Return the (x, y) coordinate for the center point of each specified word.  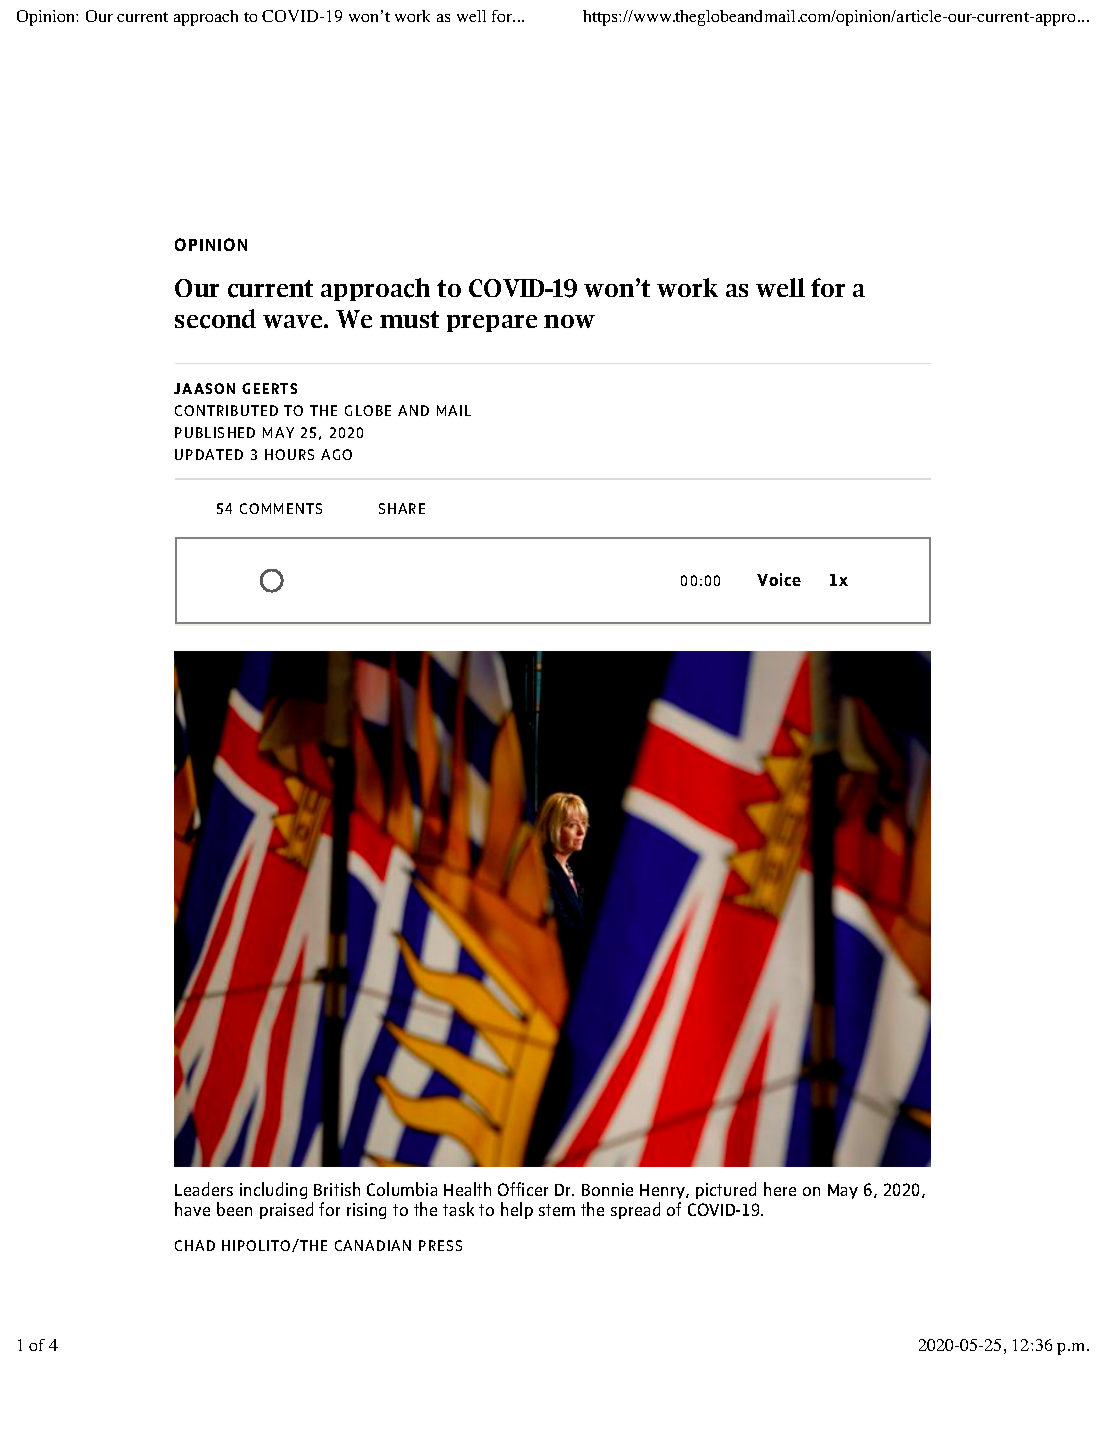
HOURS (289, 454)
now (569, 321)
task (458, 1209)
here (780, 1189)
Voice (779, 579)
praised (286, 1210)
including (273, 1190)
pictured (726, 1190)
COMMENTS (281, 508)
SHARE (402, 508)
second (215, 319)
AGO (336, 454)
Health (467, 1189)
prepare (492, 323)
